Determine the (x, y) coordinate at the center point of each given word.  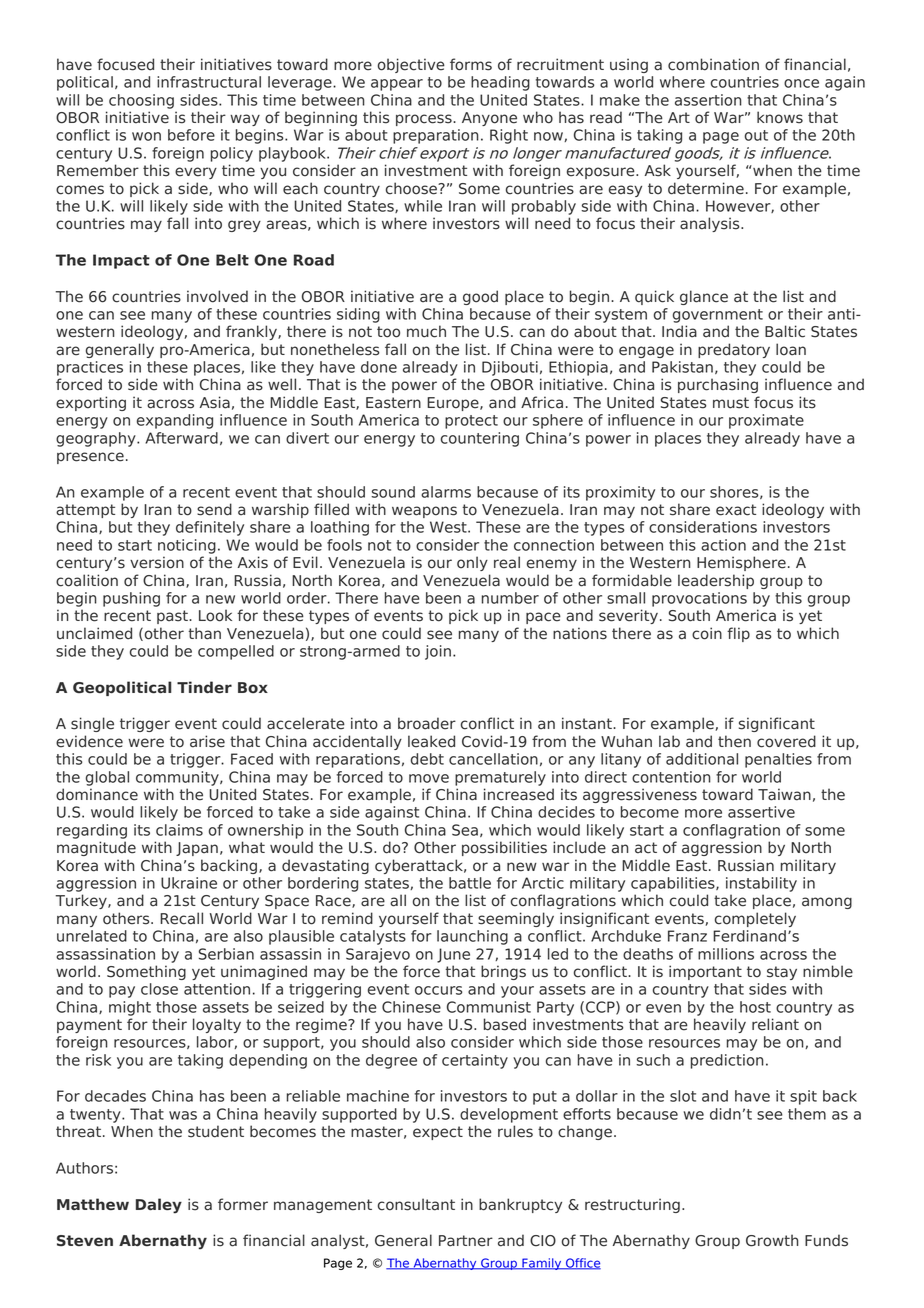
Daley (159, 1206)
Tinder (204, 687)
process (425, 120)
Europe (454, 404)
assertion (708, 100)
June (453, 955)
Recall (181, 918)
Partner (466, 1241)
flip (738, 634)
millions (726, 954)
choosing (141, 101)
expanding (175, 421)
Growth (772, 1240)
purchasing (718, 385)
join (438, 652)
